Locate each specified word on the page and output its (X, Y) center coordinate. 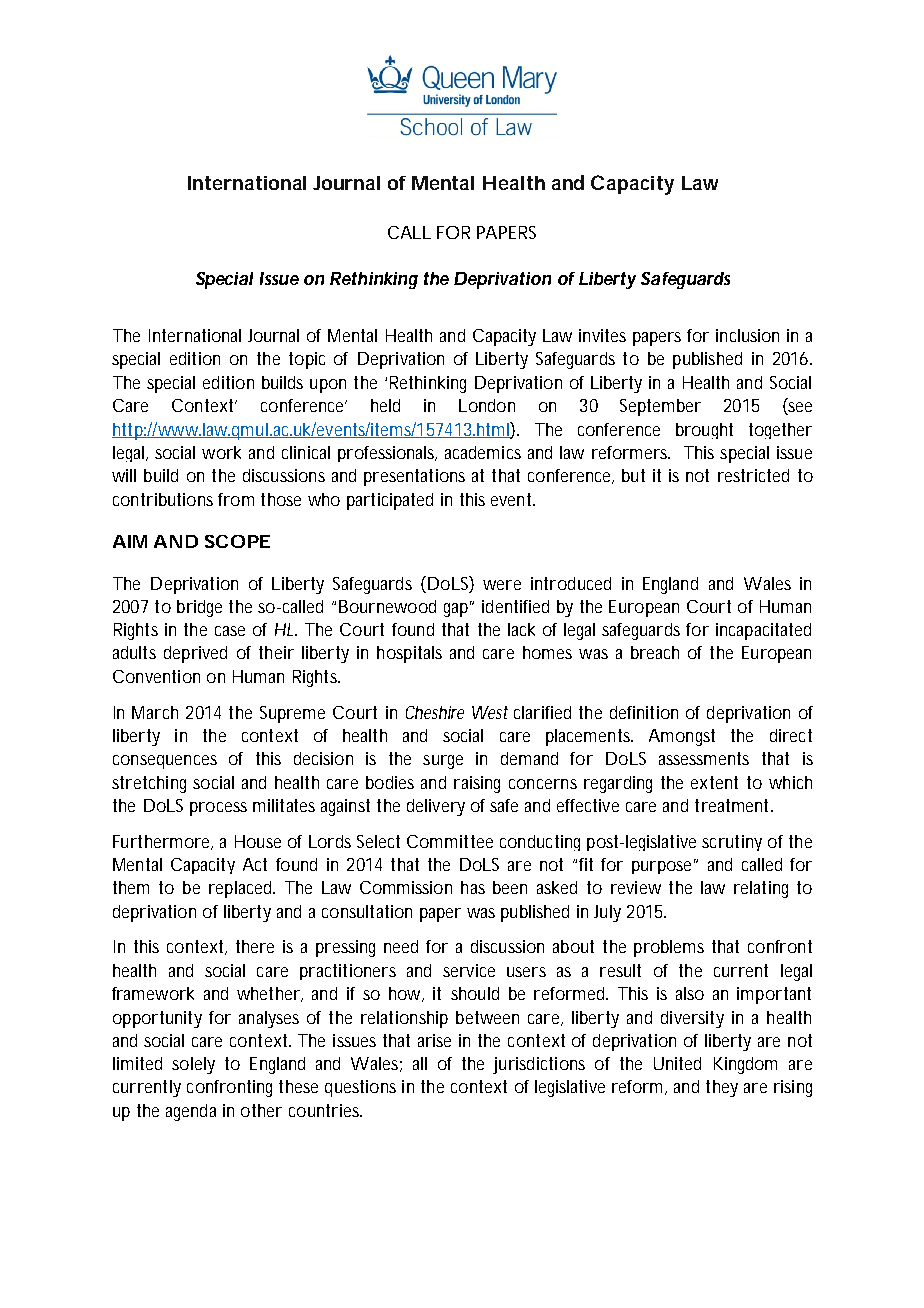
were (502, 585)
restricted (753, 475)
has (473, 887)
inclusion (747, 335)
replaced (242, 889)
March (155, 712)
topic (307, 360)
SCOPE (237, 541)
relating (761, 889)
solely (193, 1065)
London (487, 405)
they (722, 1088)
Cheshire (435, 712)
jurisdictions (539, 1065)
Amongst (682, 737)
